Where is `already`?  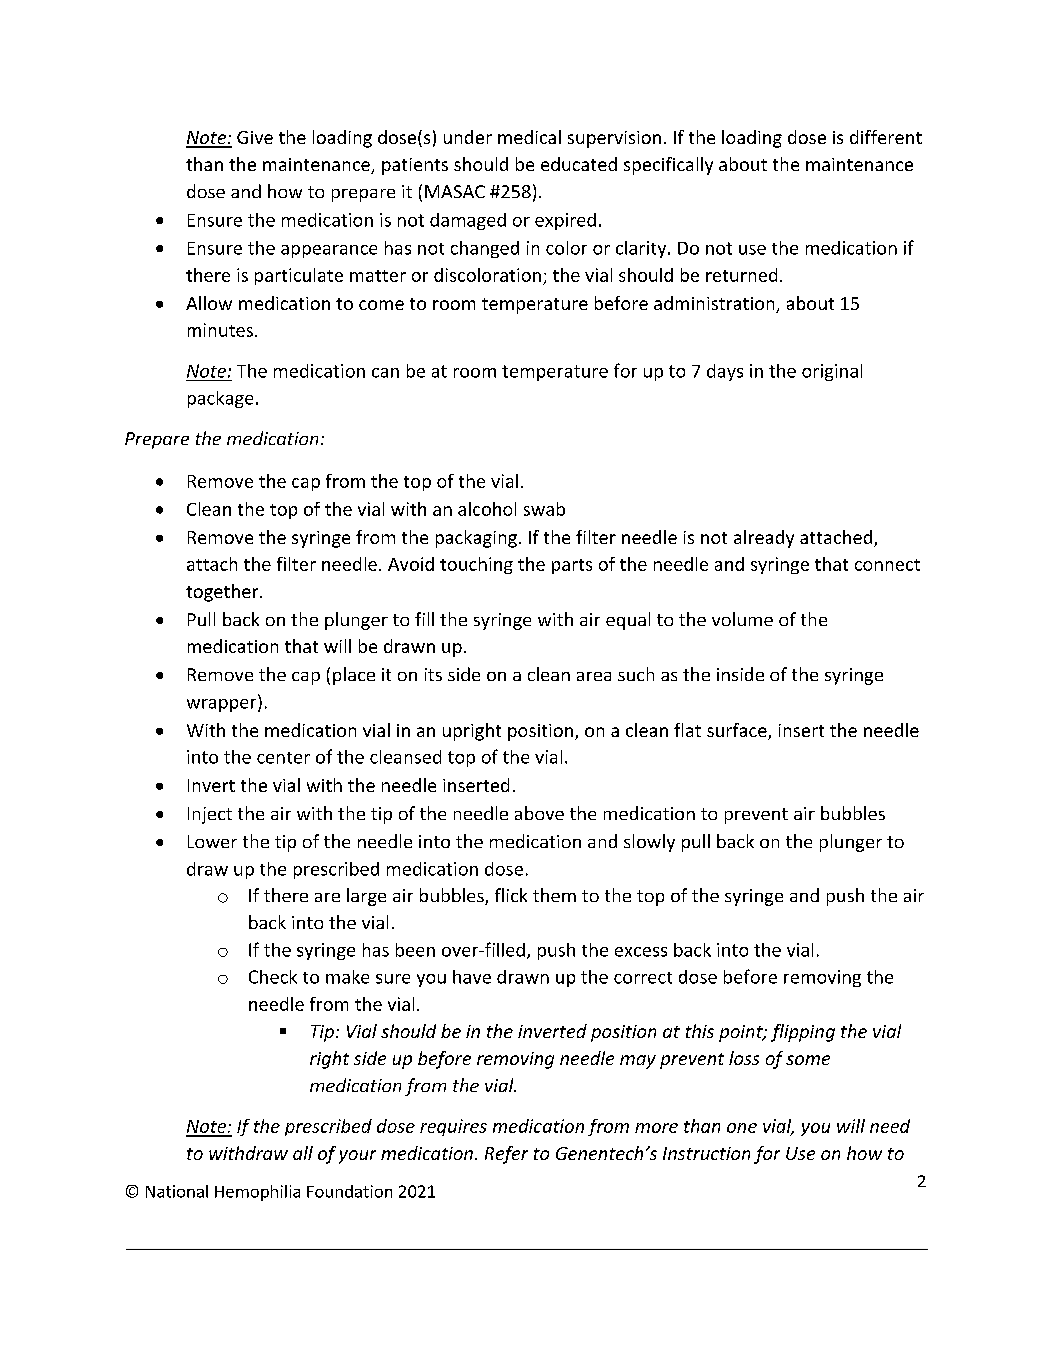 already is located at coordinates (764, 539).
